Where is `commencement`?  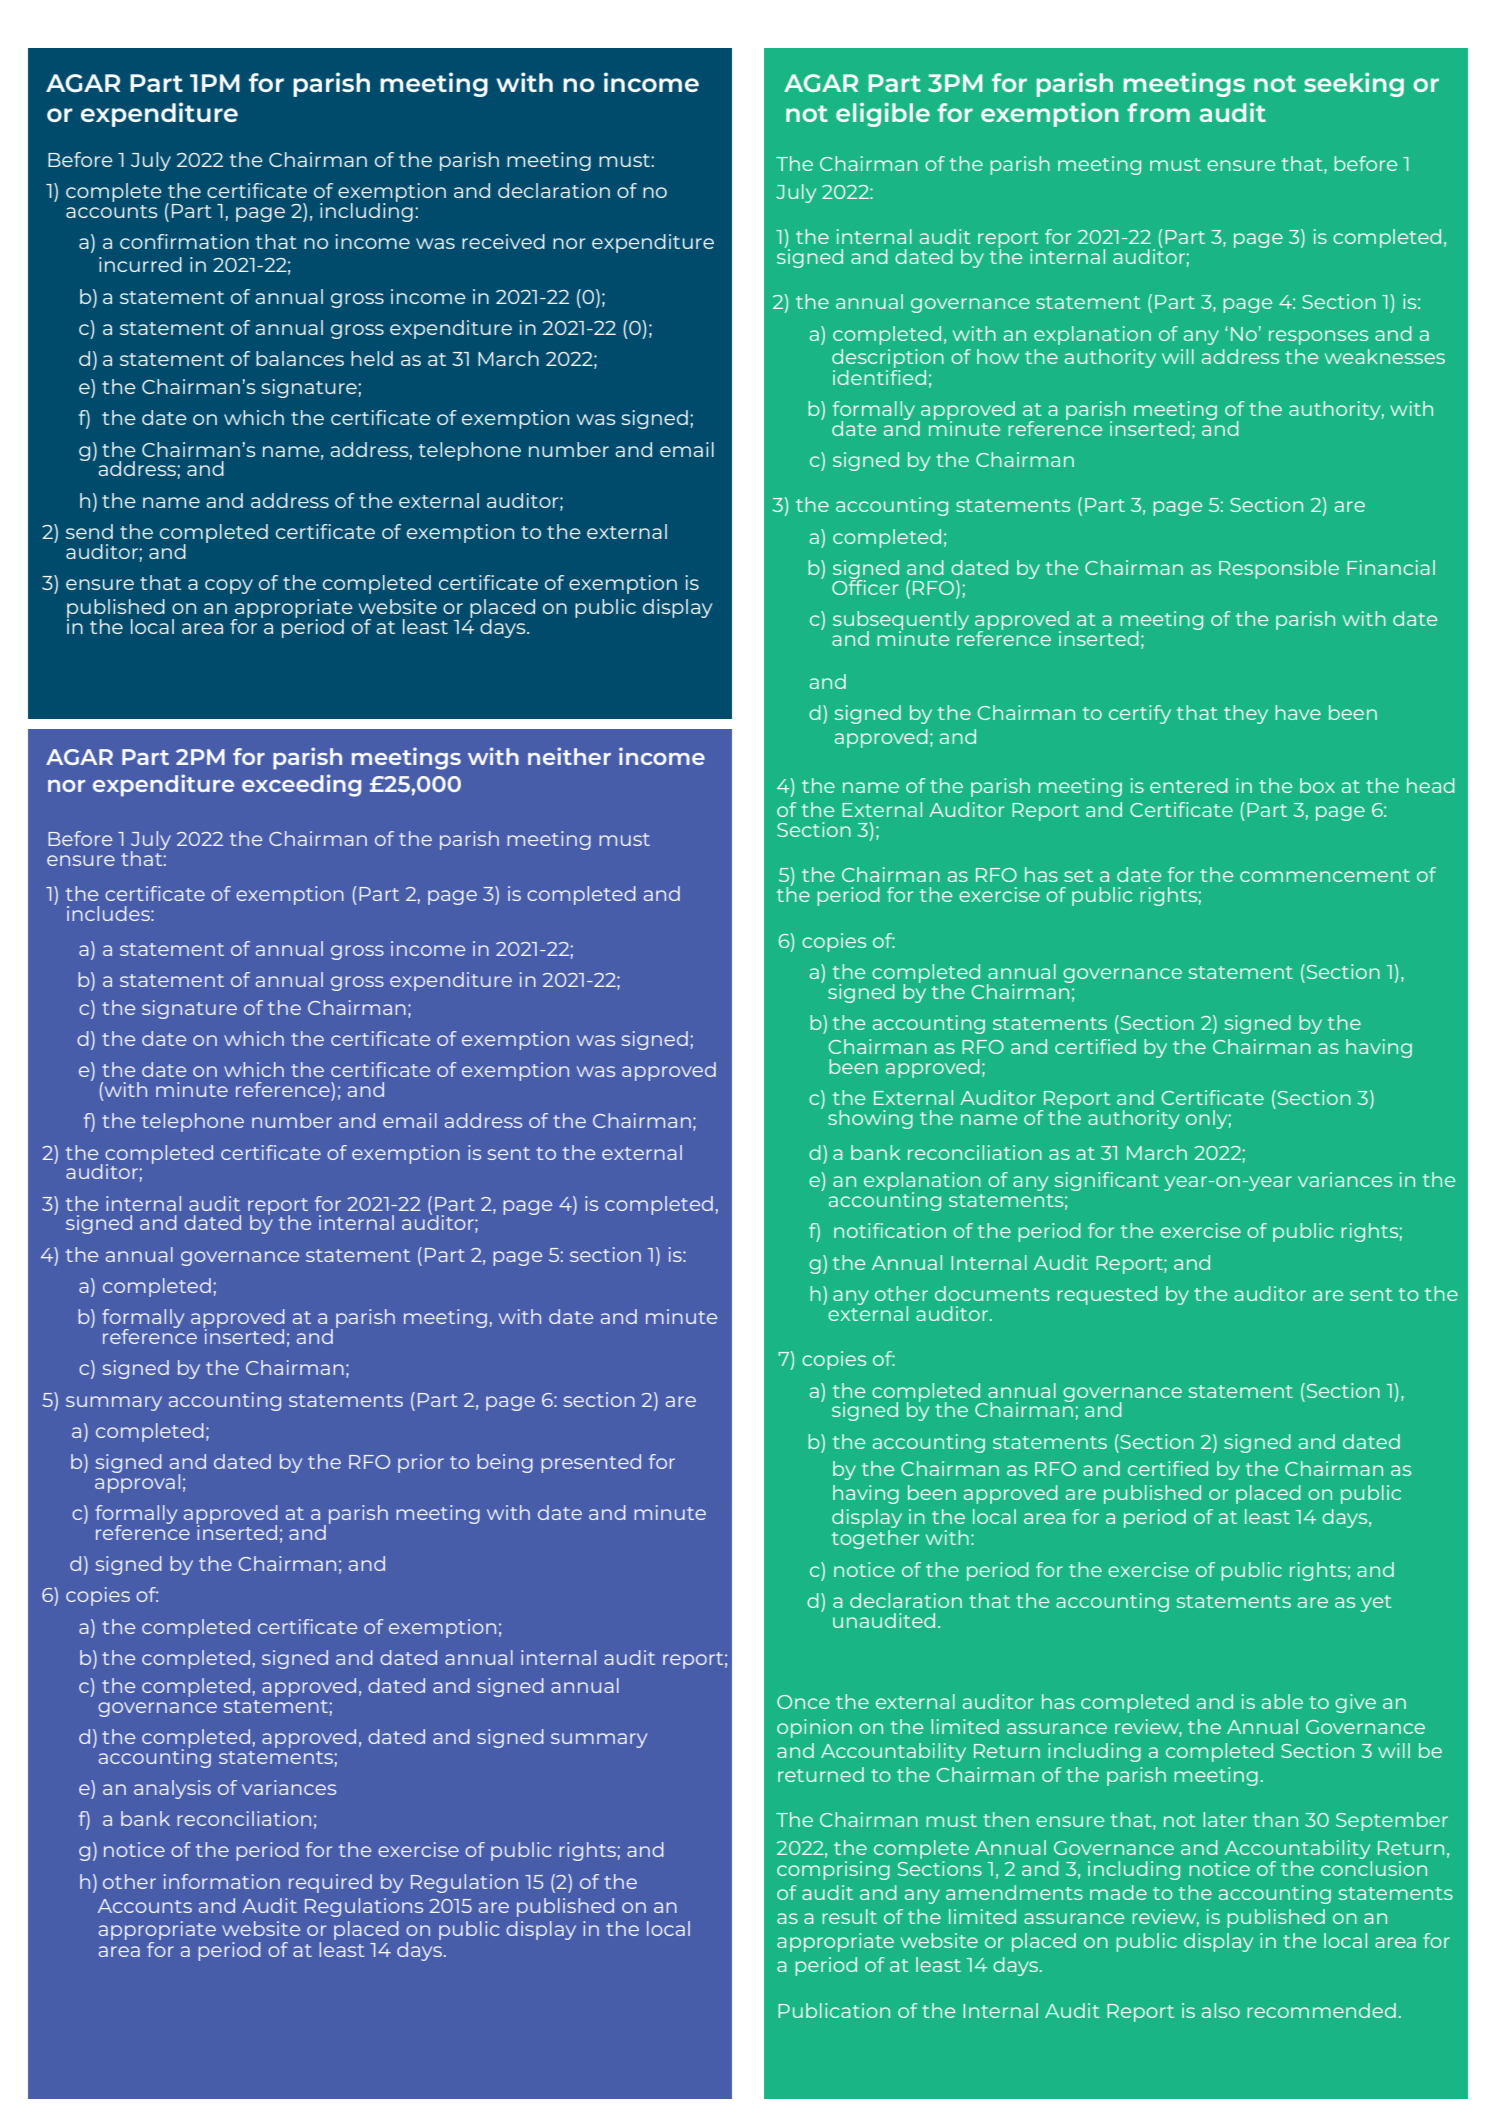 commencement is located at coordinates (1325, 875).
